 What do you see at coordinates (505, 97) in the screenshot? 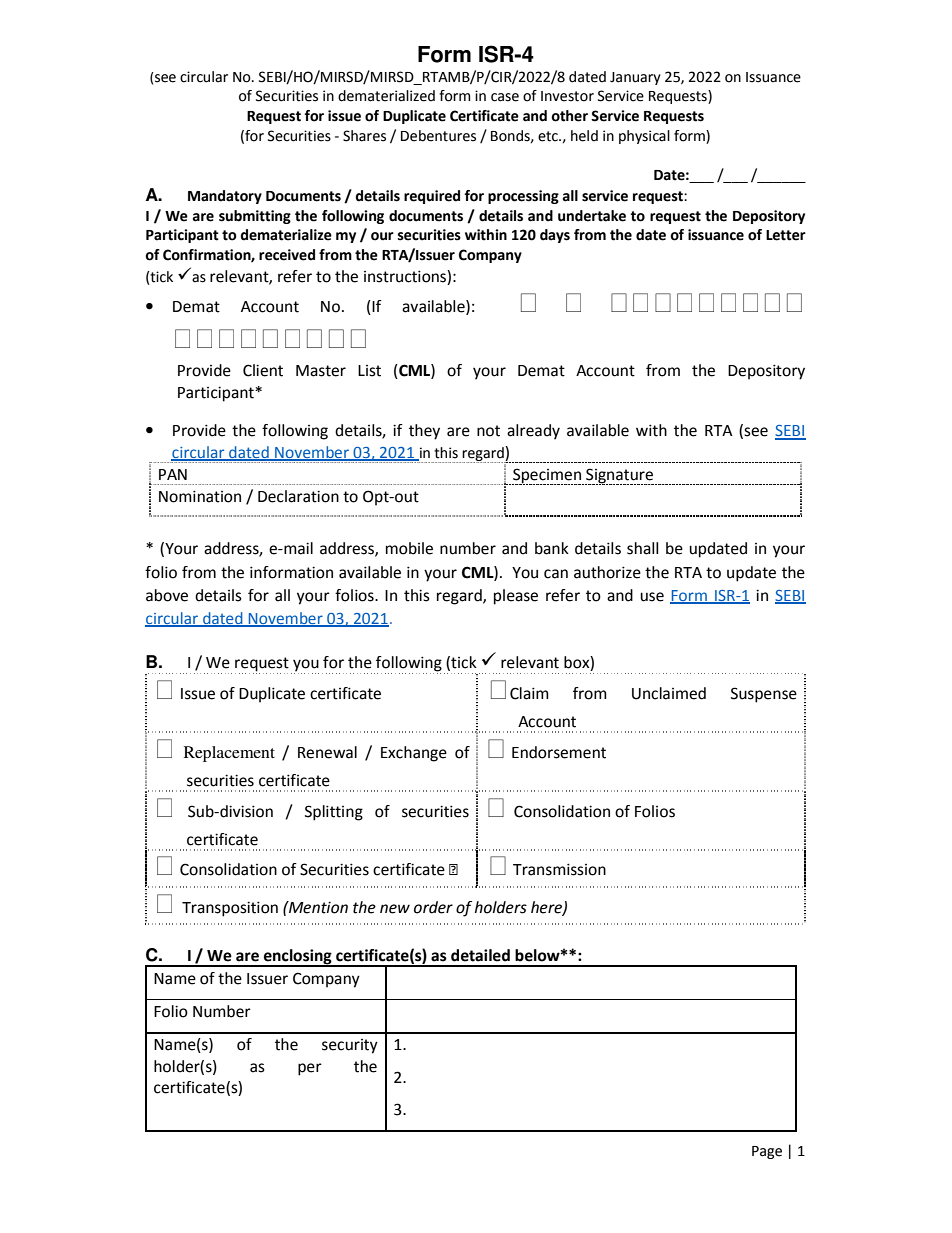
I see `case` at bounding box center [505, 97].
